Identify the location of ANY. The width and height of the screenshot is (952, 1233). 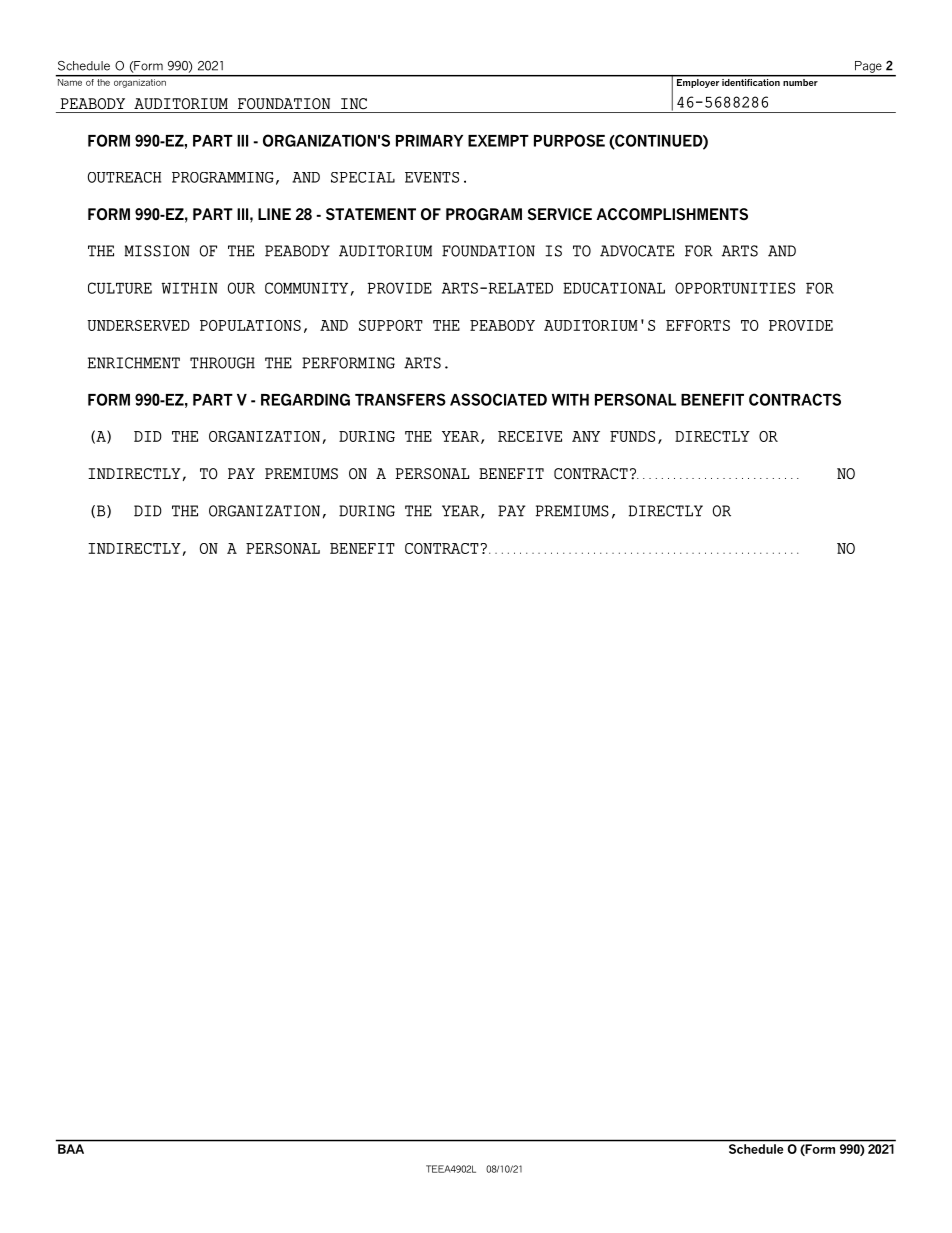
(586, 436).
